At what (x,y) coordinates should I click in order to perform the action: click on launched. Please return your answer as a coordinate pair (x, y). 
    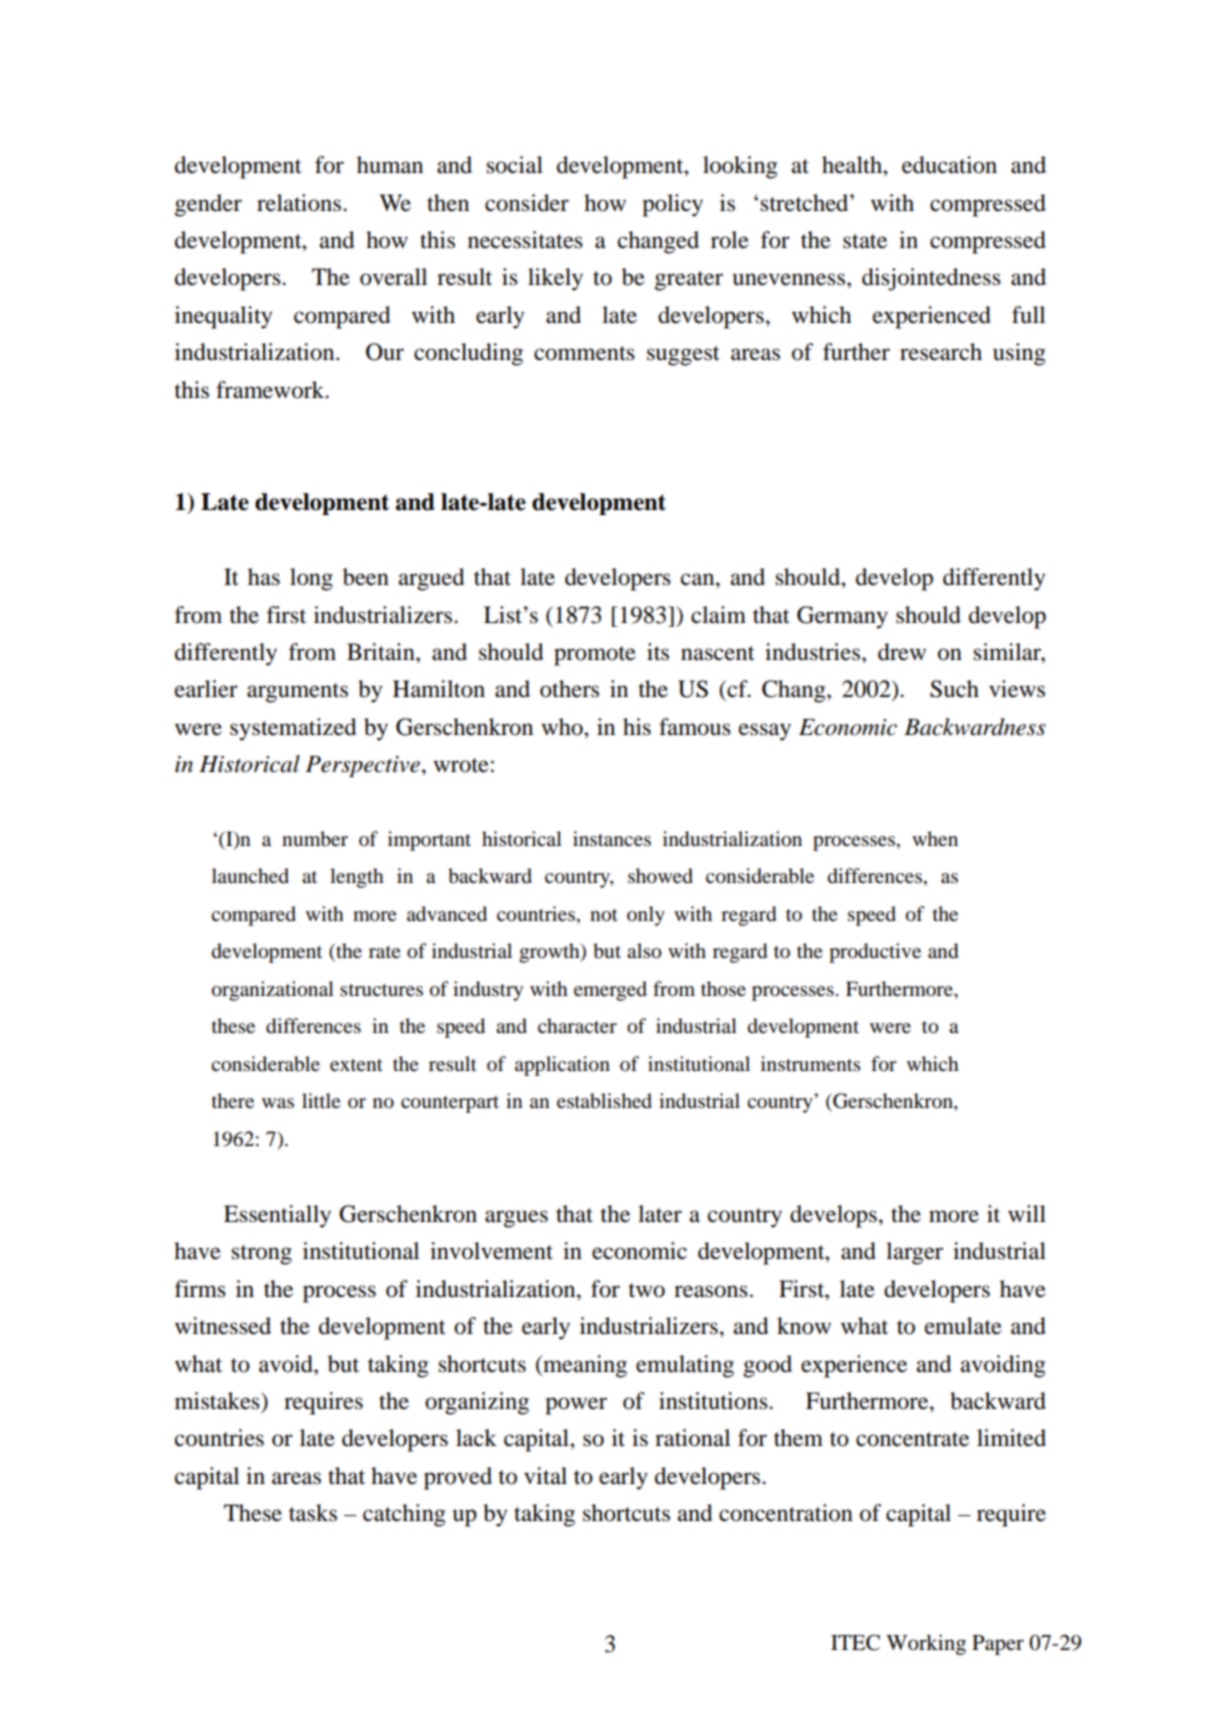
    Looking at the image, I should click on (250, 876).
